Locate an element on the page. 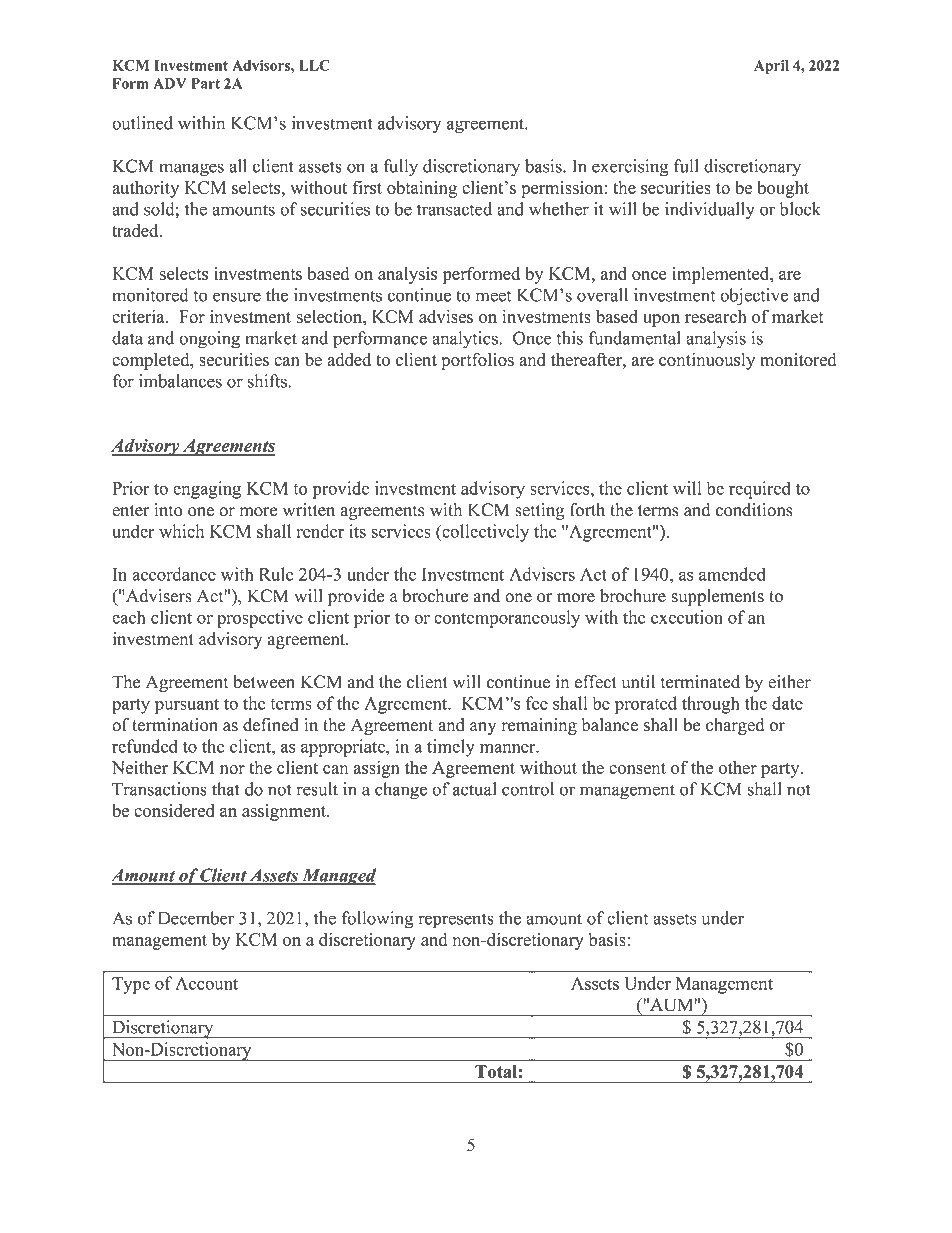  Account is located at coordinates (206, 983).
